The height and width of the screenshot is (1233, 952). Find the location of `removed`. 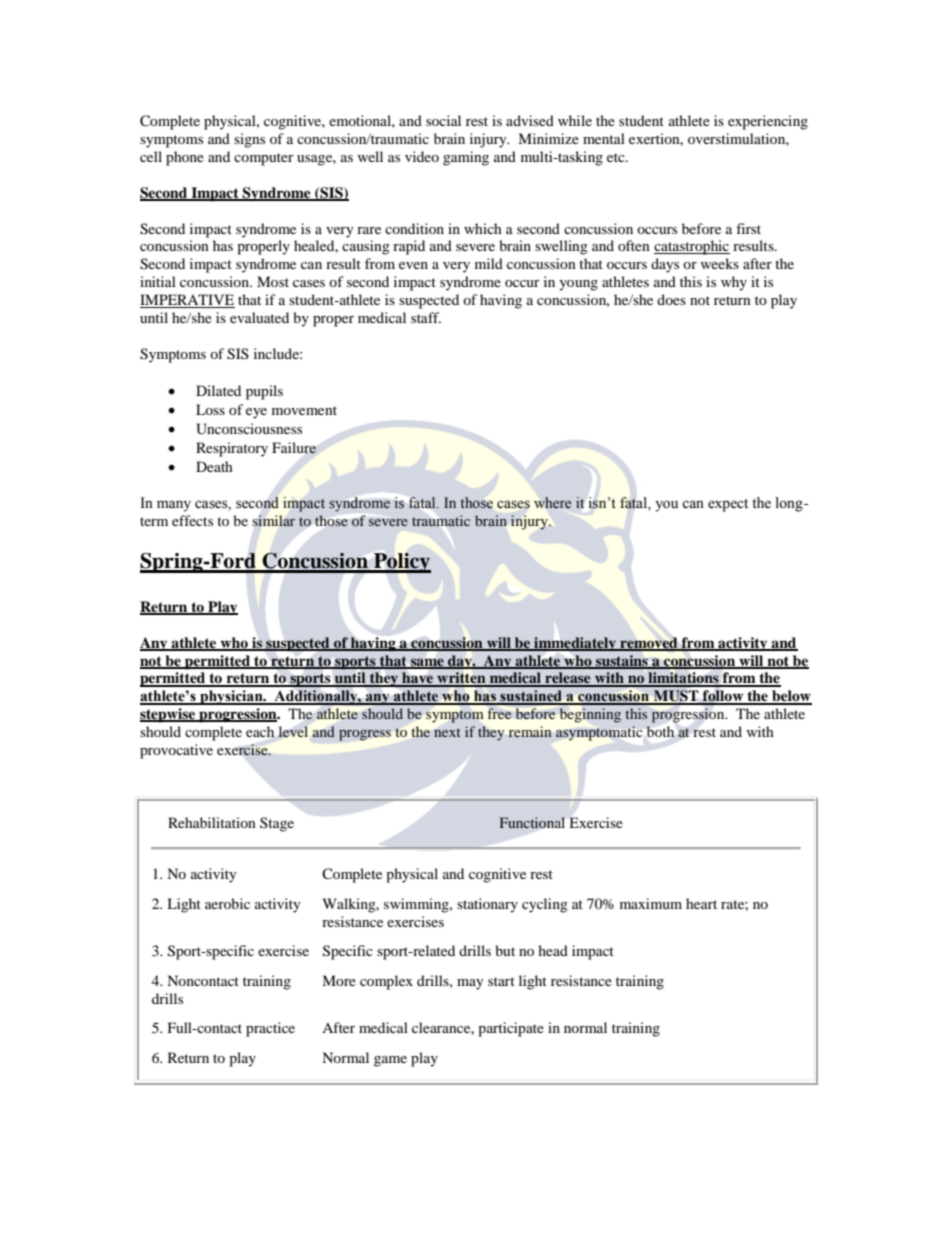

removed is located at coordinates (649, 643).
